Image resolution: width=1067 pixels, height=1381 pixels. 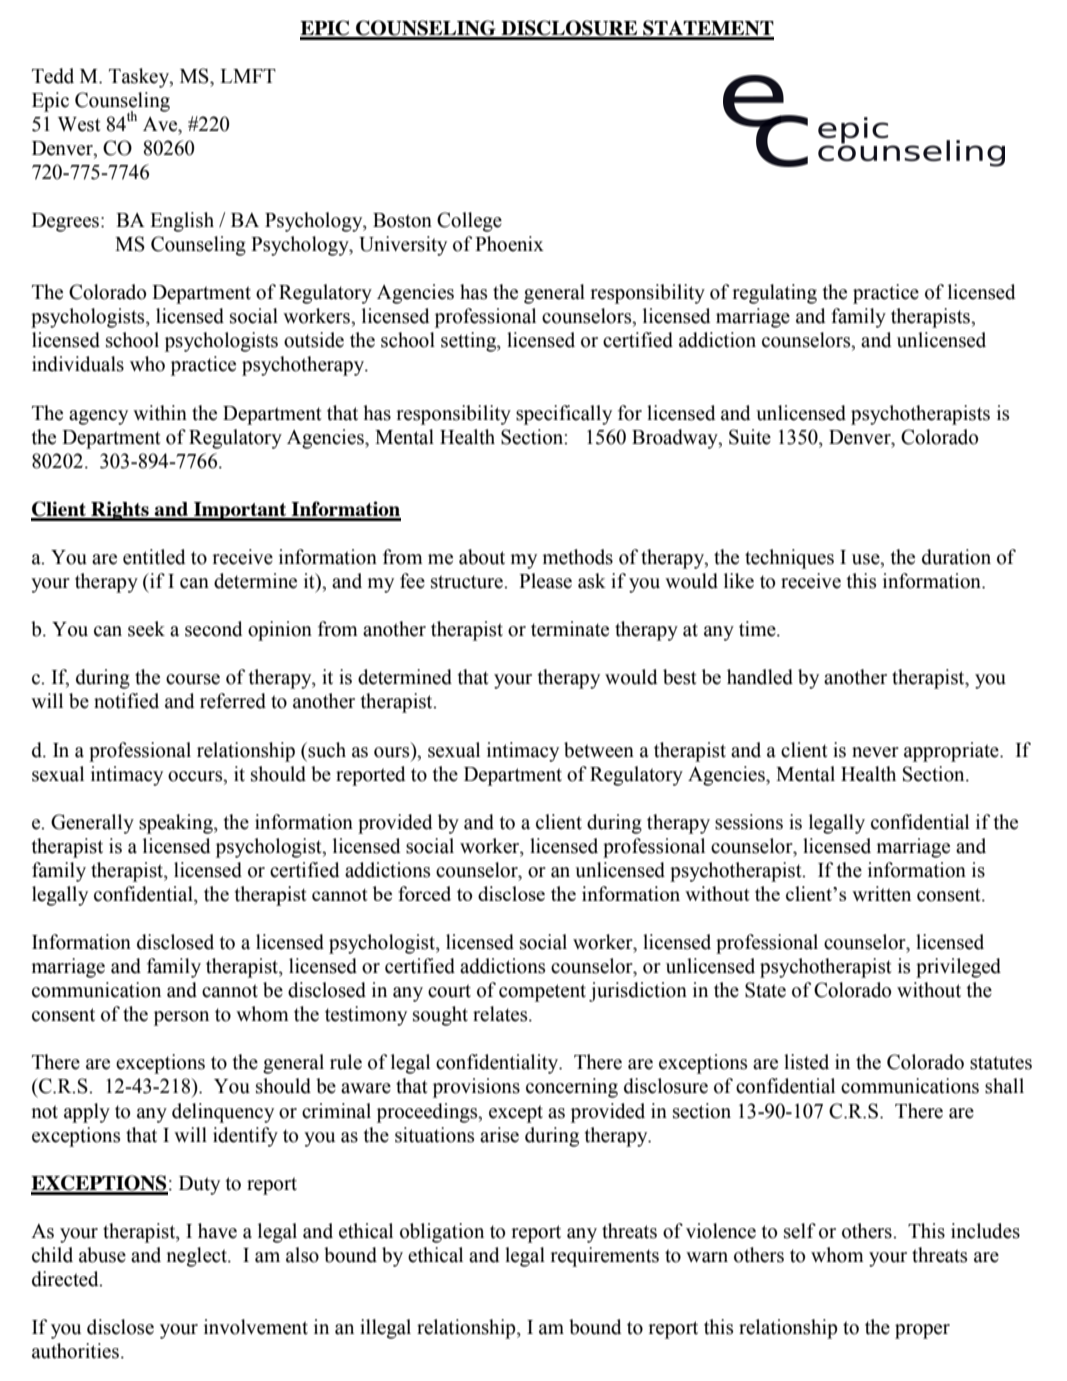 What do you see at coordinates (182, 222) in the screenshot?
I see `English` at bounding box center [182, 222].
